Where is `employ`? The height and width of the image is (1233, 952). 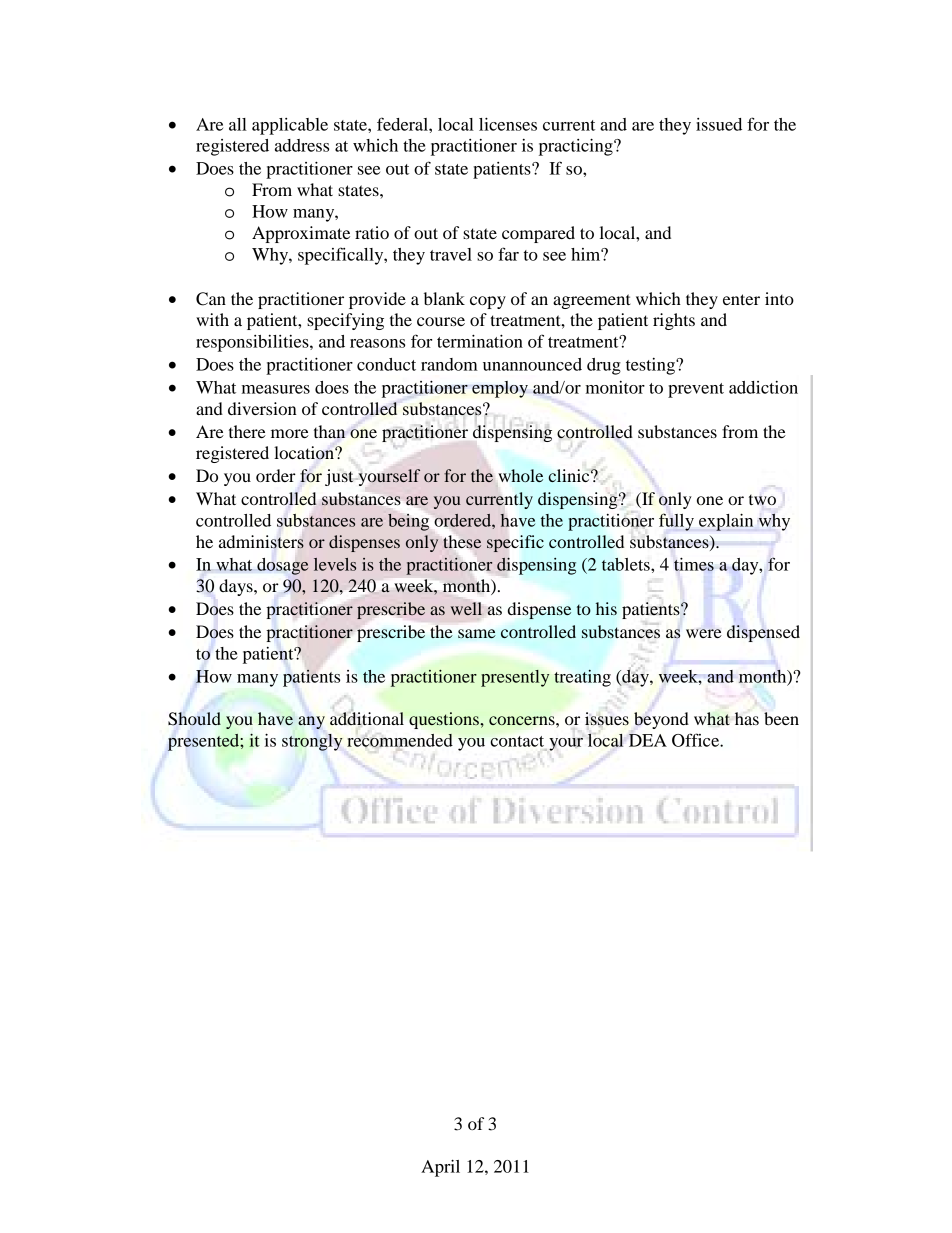
employ is located at coordinates (500, 389).
